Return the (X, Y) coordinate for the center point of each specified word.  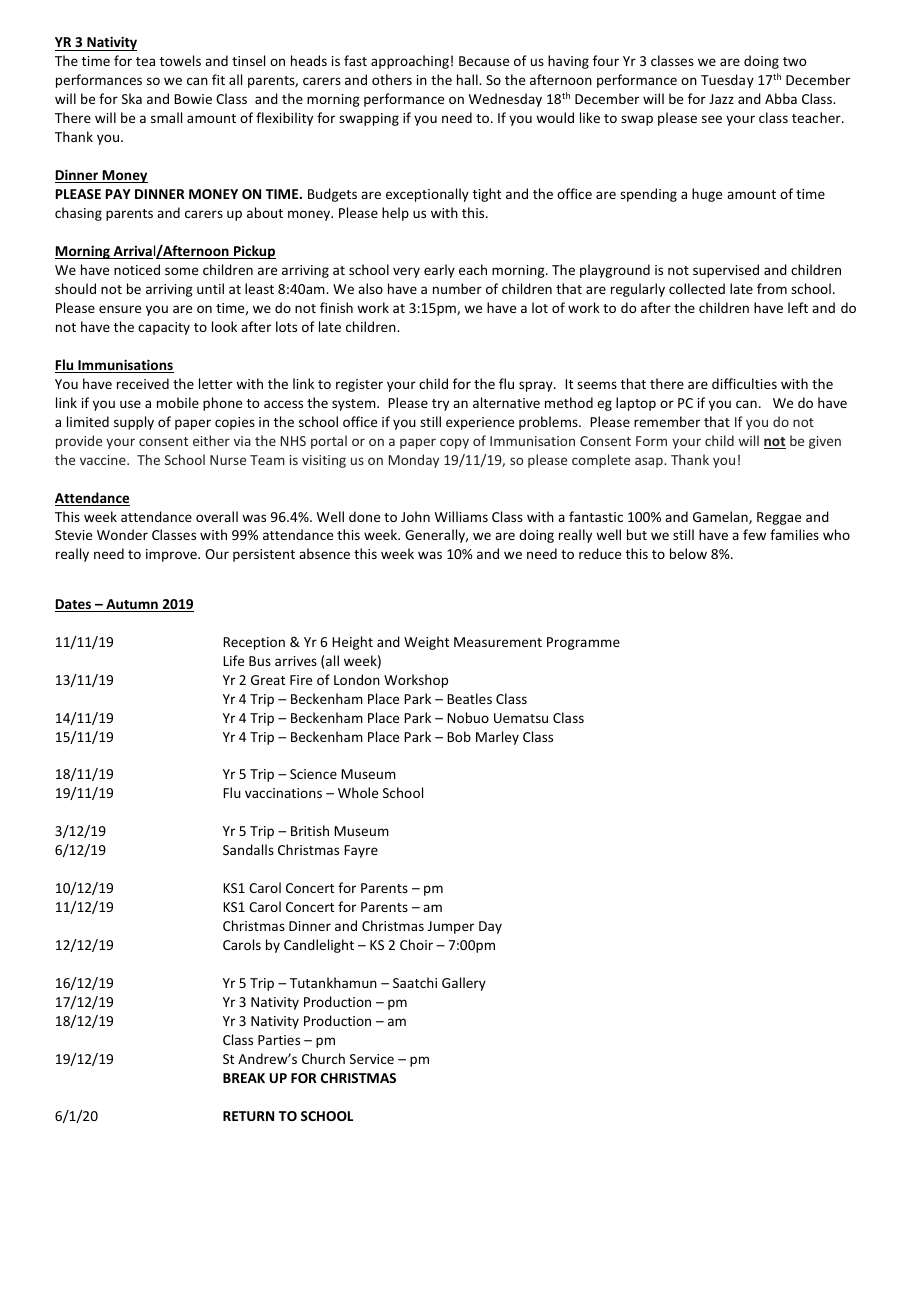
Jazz (721, 99)
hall (468, 79)
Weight (426, 643)
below (688, 553)
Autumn (132, 605)
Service (372, 1059)
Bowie (193, 99)
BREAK (244, 1078)
